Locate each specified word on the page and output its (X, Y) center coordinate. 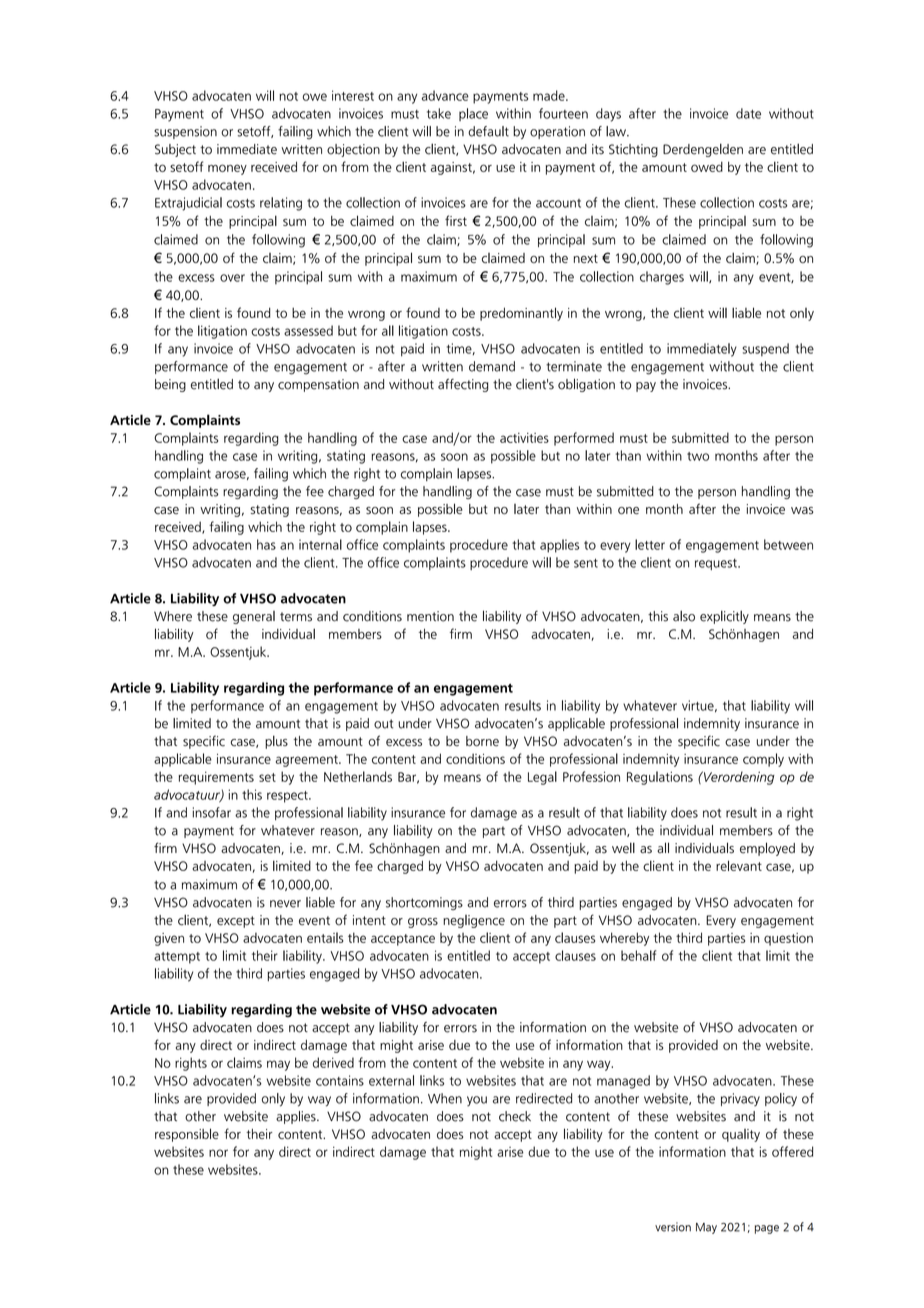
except (236, 922)
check (515, 1116)
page (767, 1229)
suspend (765, 349)
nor (218, 1153)
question (788, 939)
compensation (318, 385)
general (254, 617)
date (748, 113)
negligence (474, 921)
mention (430, 616)
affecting (463, 385)
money (227, 169)
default (488, 131)
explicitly (724, 617)
